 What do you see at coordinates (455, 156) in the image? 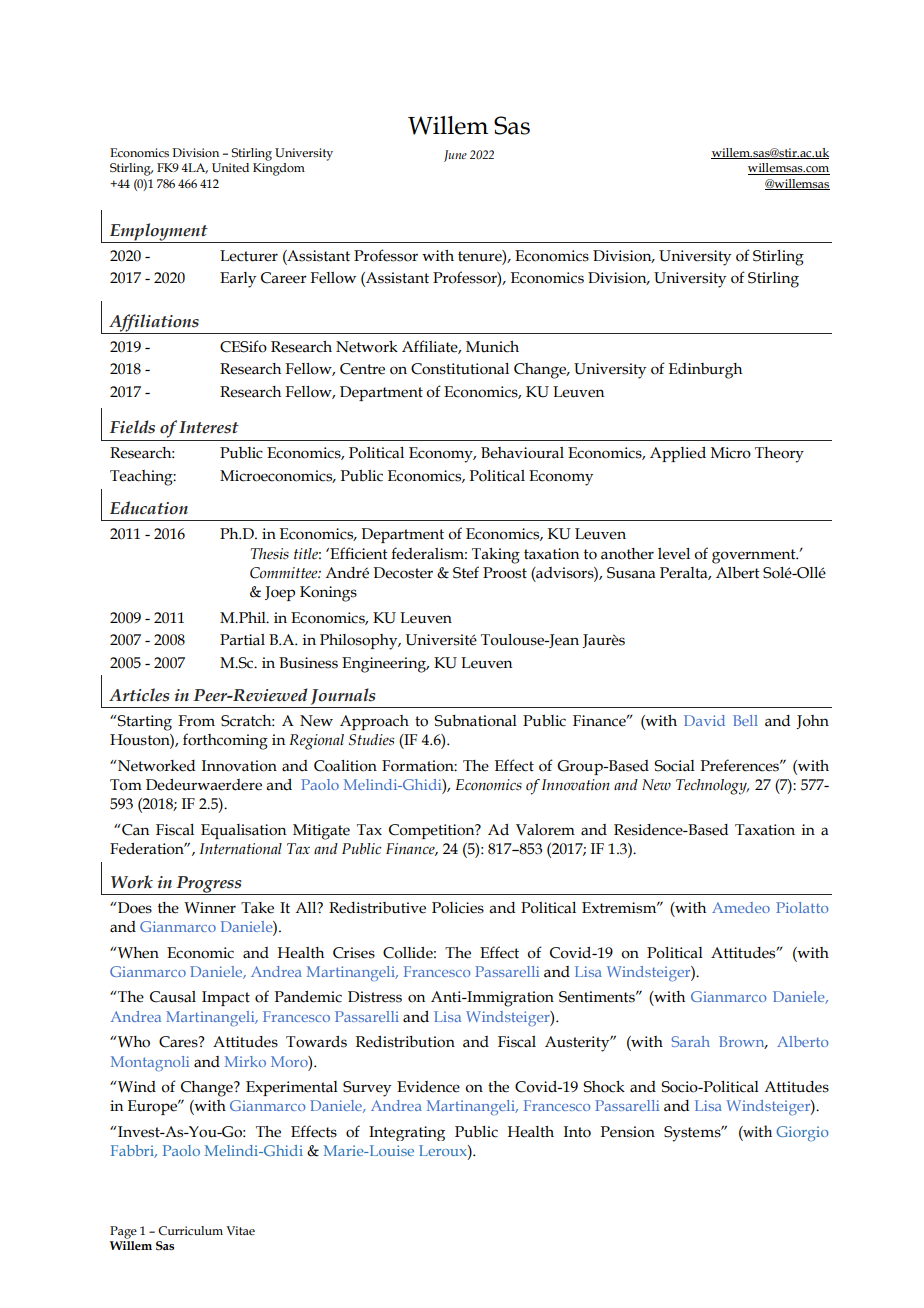
I see `June` at bounding box center [455, 156].
